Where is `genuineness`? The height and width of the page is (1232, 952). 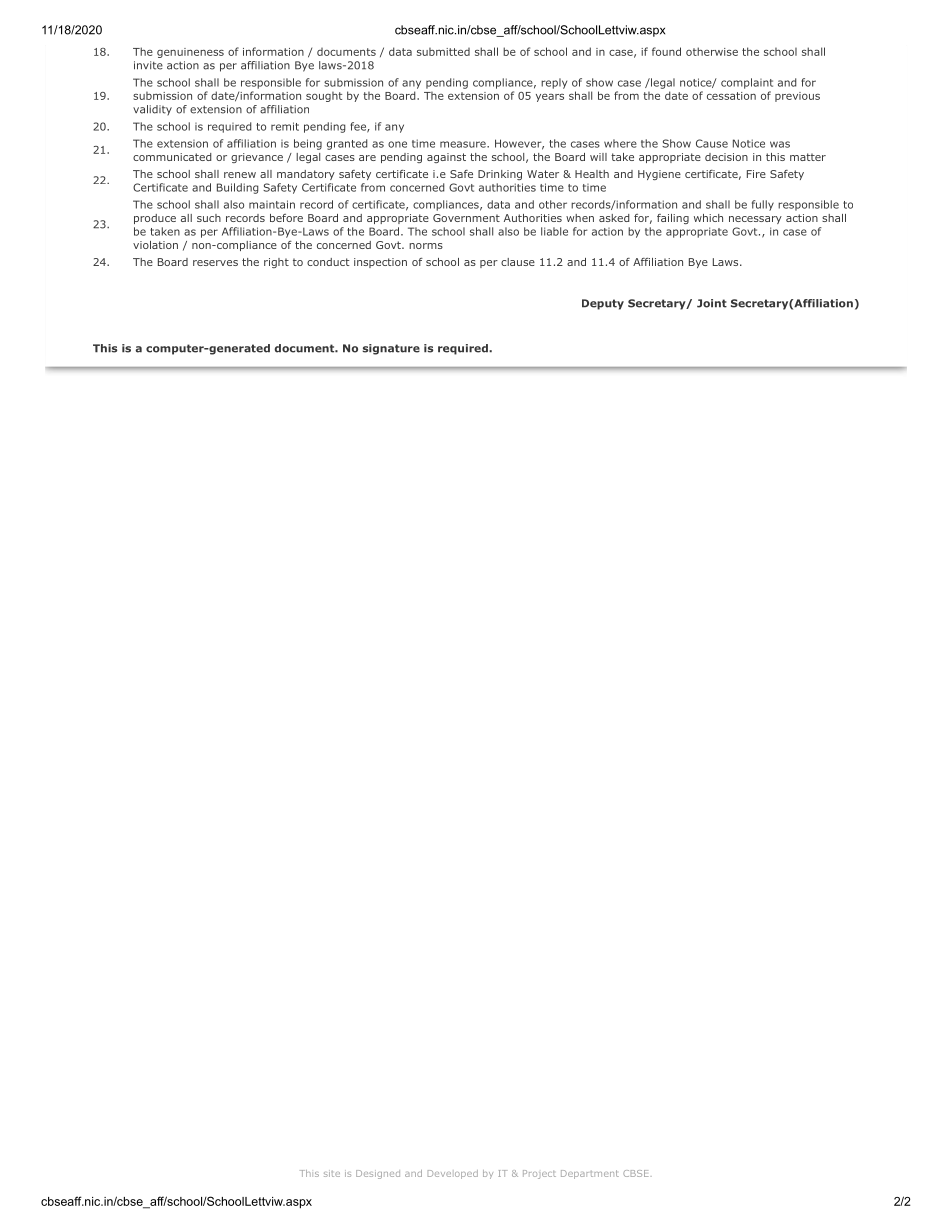 genuineness is located at coordinates (190, 53).
